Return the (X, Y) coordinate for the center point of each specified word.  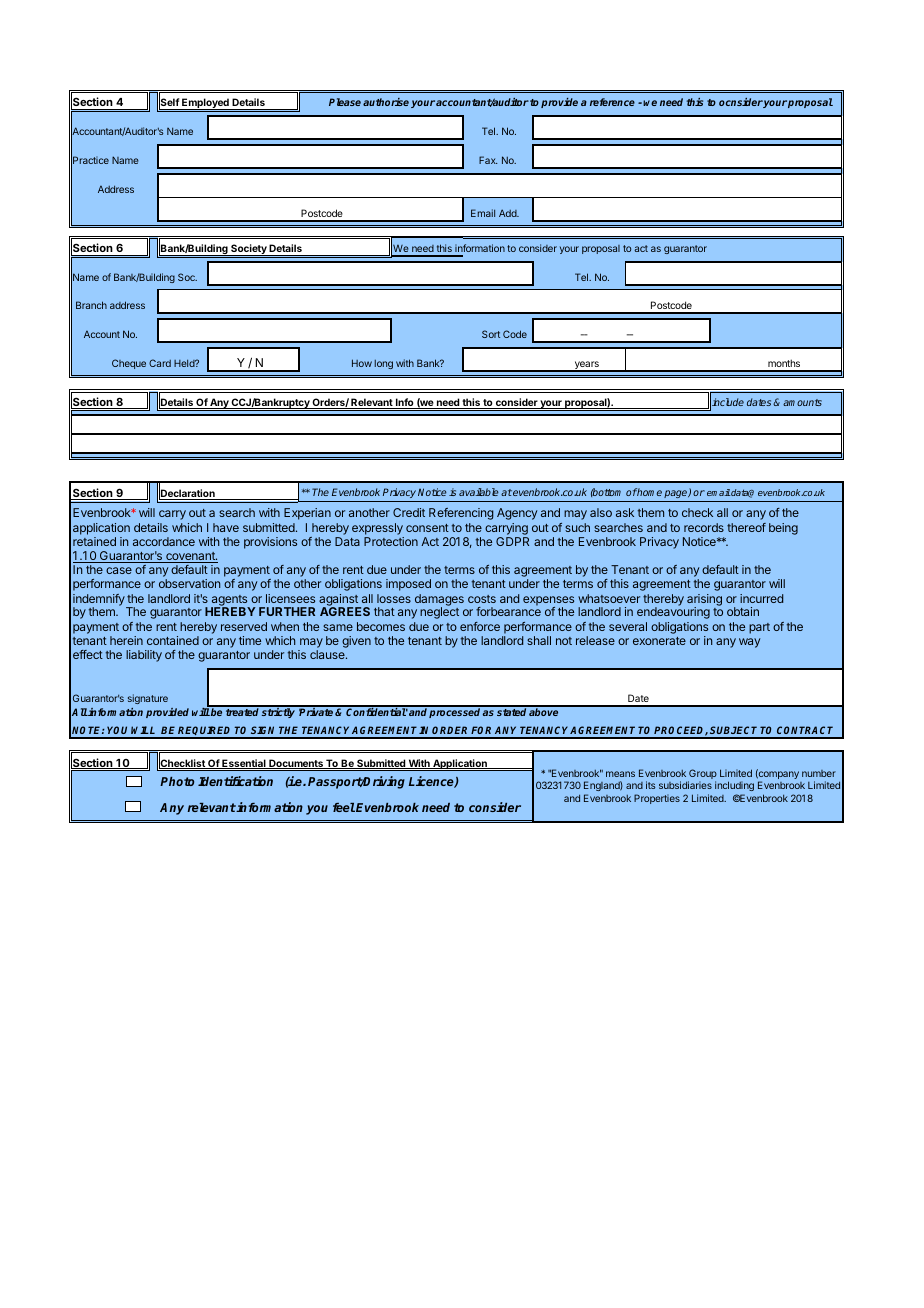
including (734, 786)
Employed (205, 104)
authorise (386, 102)
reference (612, 102)
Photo (177, 781)
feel (344, 807)
